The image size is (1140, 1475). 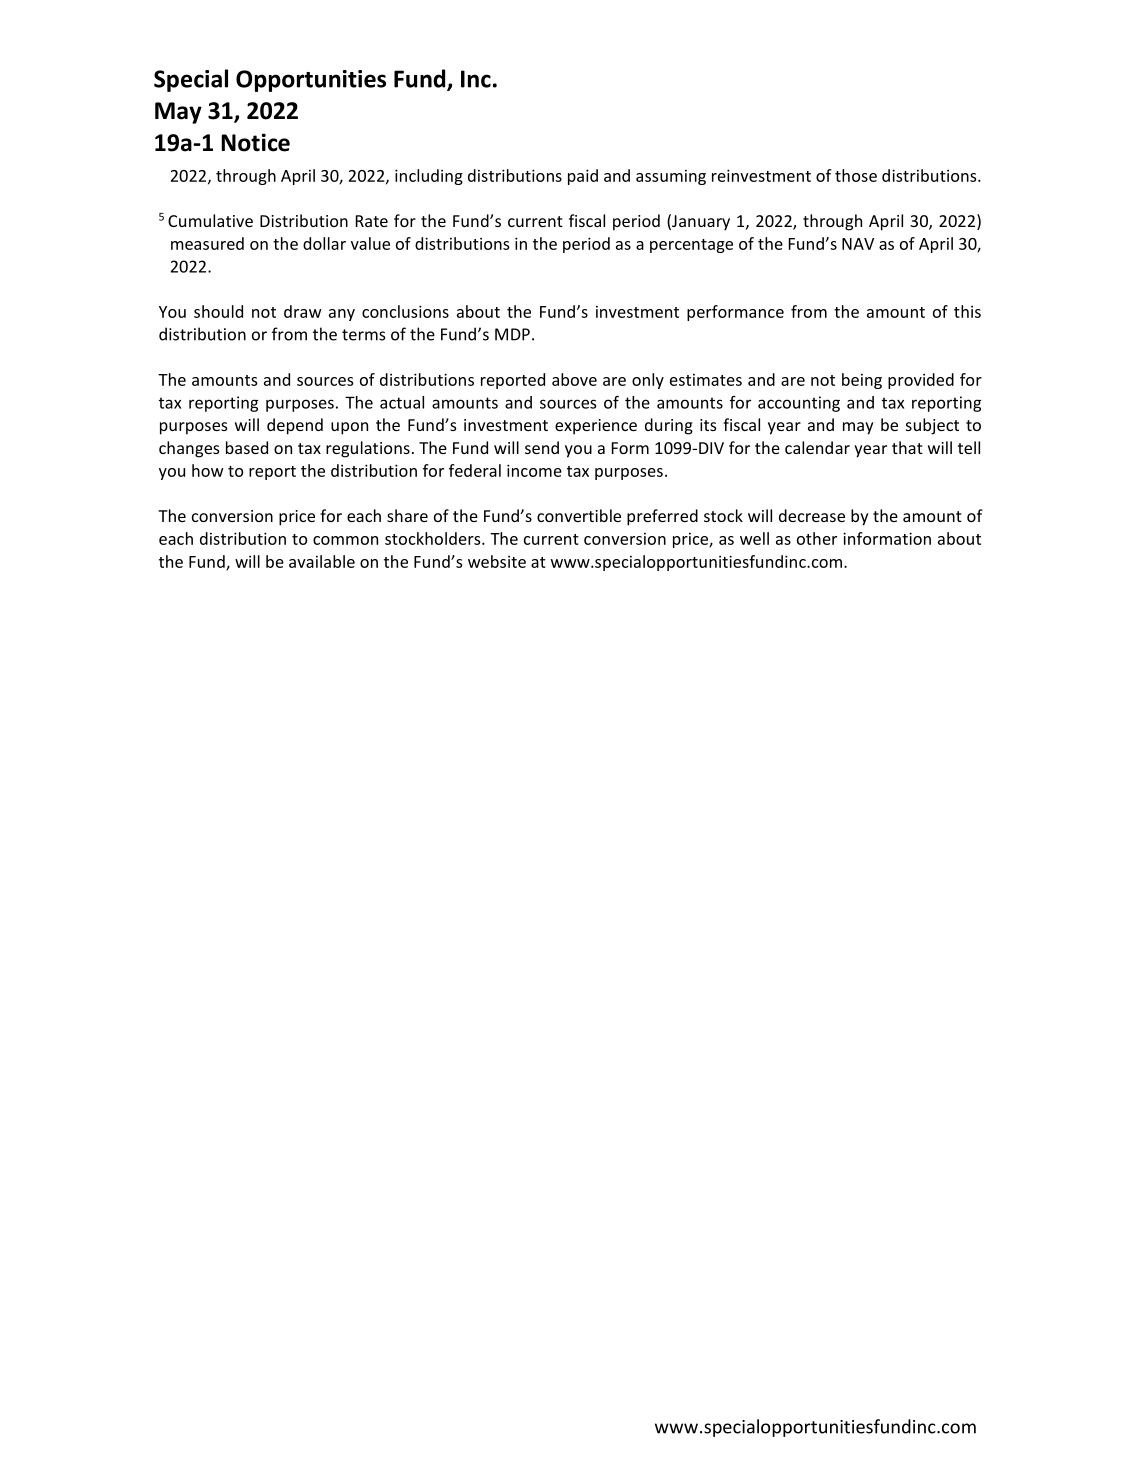 What do you see at coordinates (255, 142) in the image?
I see `Notice` at bounding box center [255, 142].
